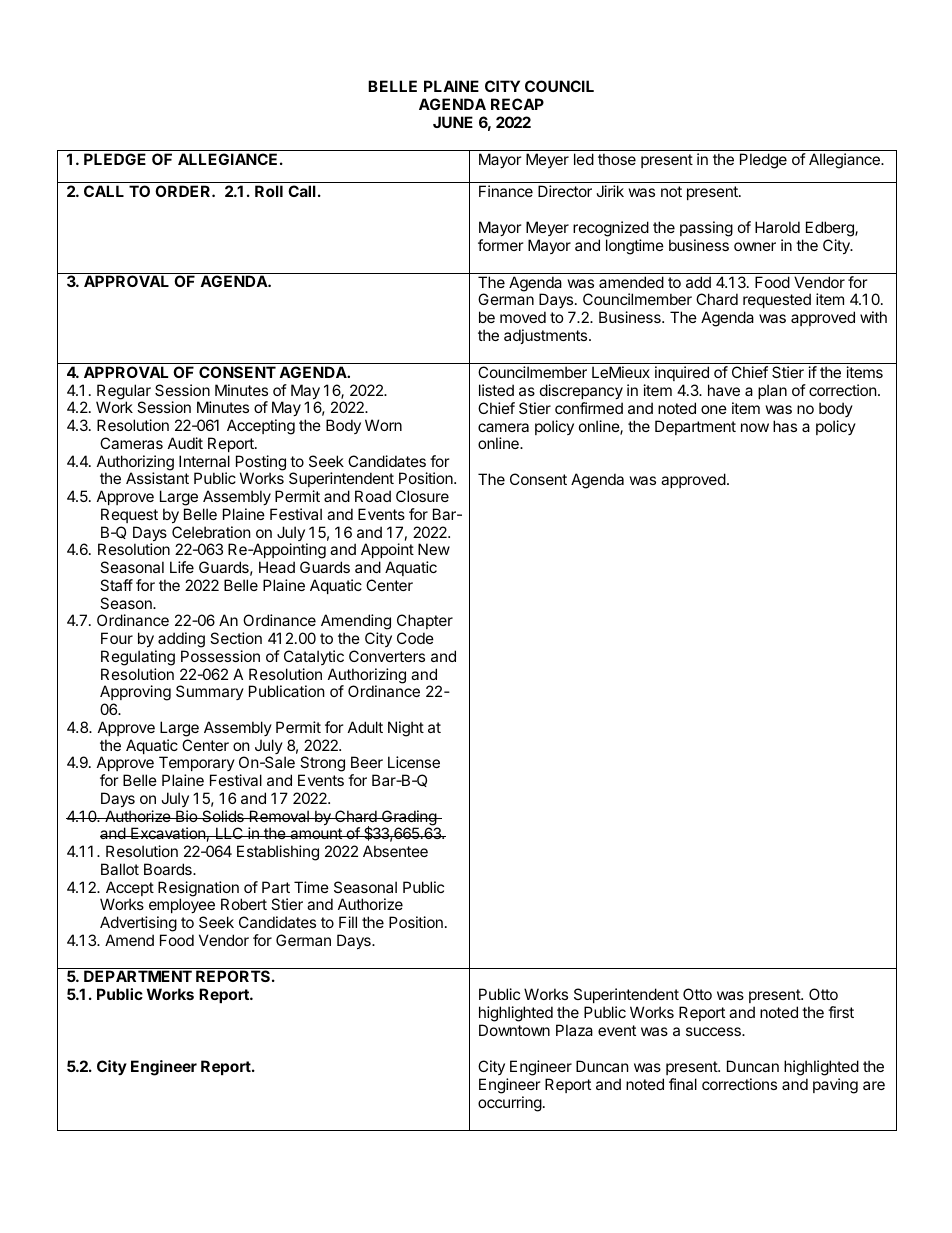 The image size is (952, 1233). I want to click on ORDER, so click(184, 191).
